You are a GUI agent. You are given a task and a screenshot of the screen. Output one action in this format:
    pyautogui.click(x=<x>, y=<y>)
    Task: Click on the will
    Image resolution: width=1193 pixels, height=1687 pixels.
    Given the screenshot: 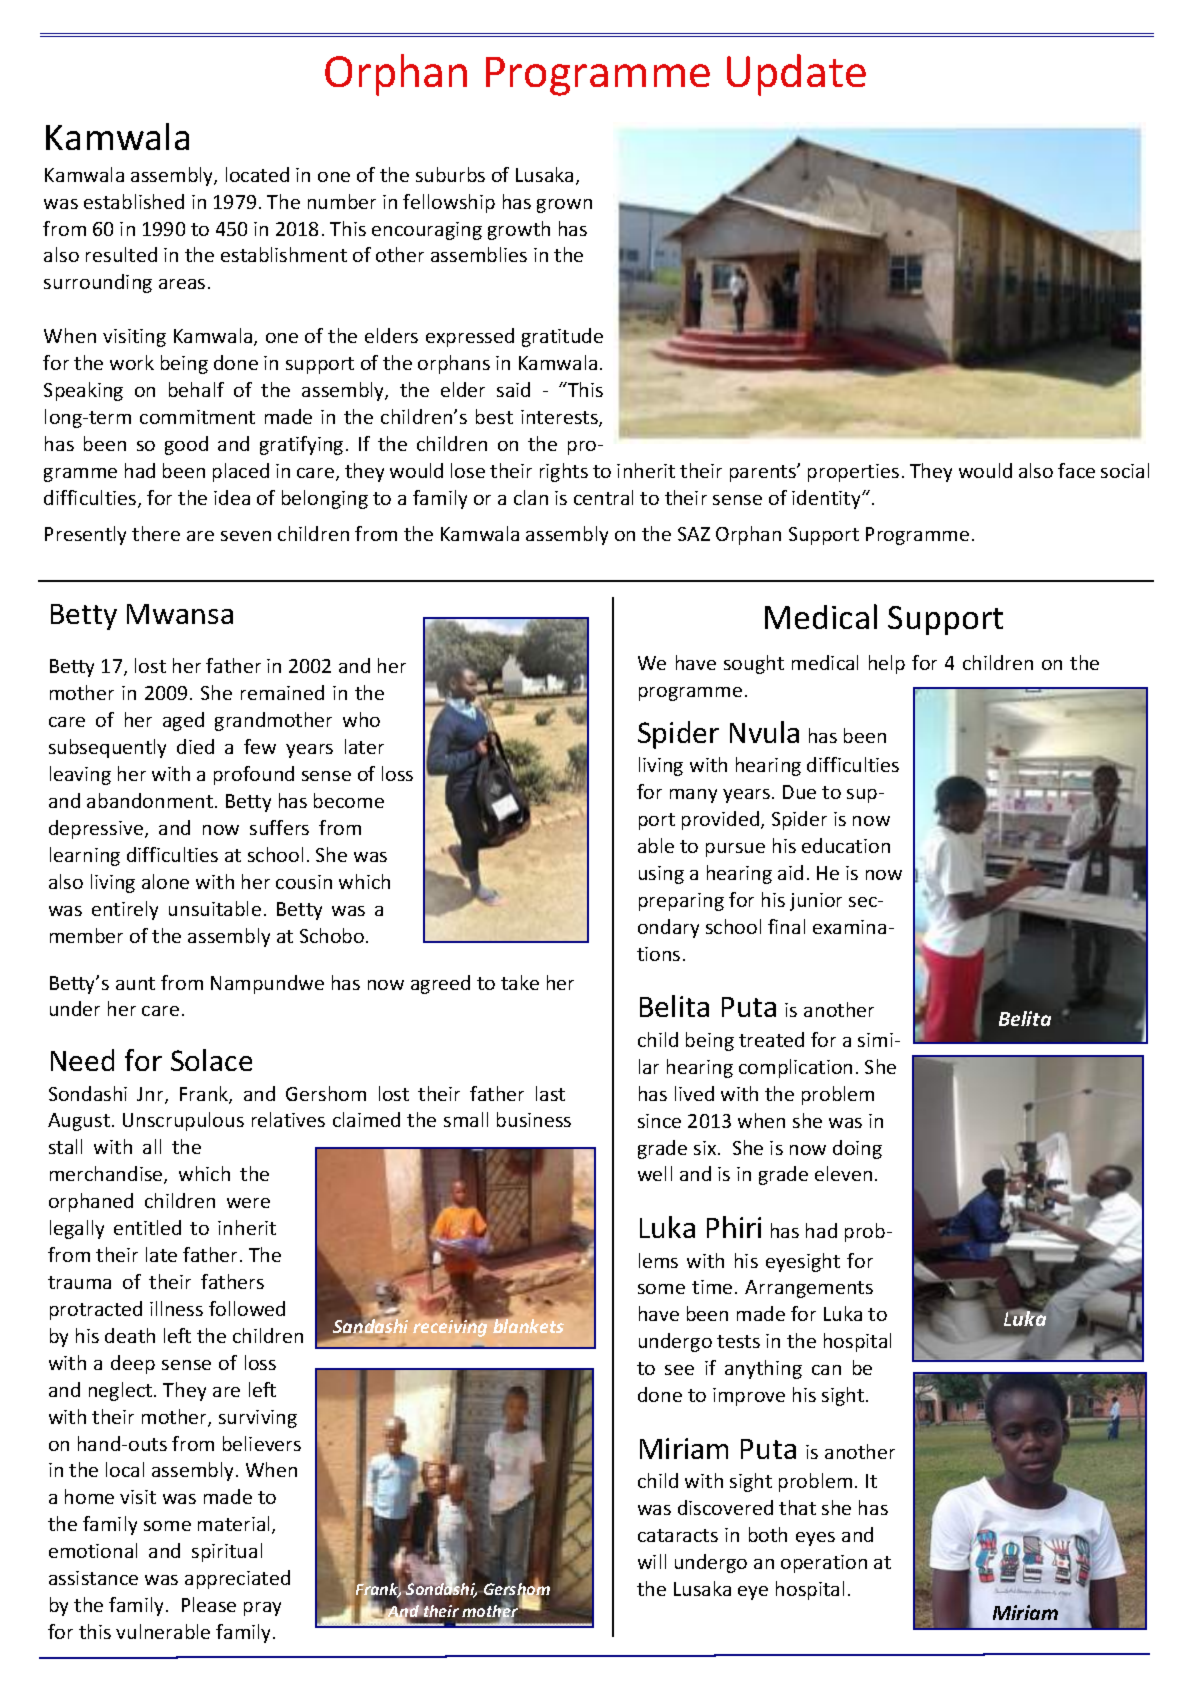 What is the action you would take?
    pyautogui.click(x=652, y=1561)
